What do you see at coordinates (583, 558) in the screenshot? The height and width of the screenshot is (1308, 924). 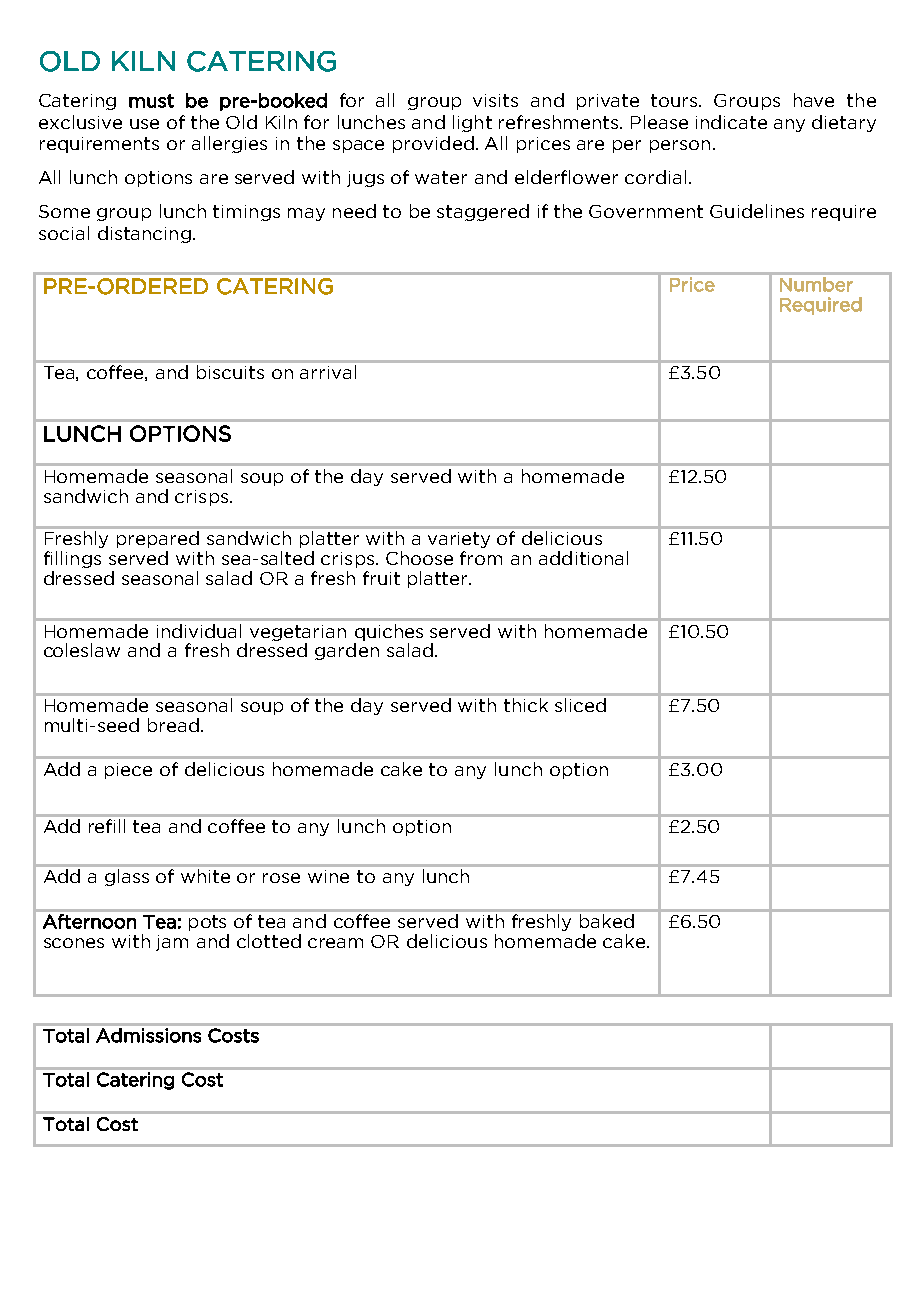 I see `additional` at bounding box center [583, 558].
